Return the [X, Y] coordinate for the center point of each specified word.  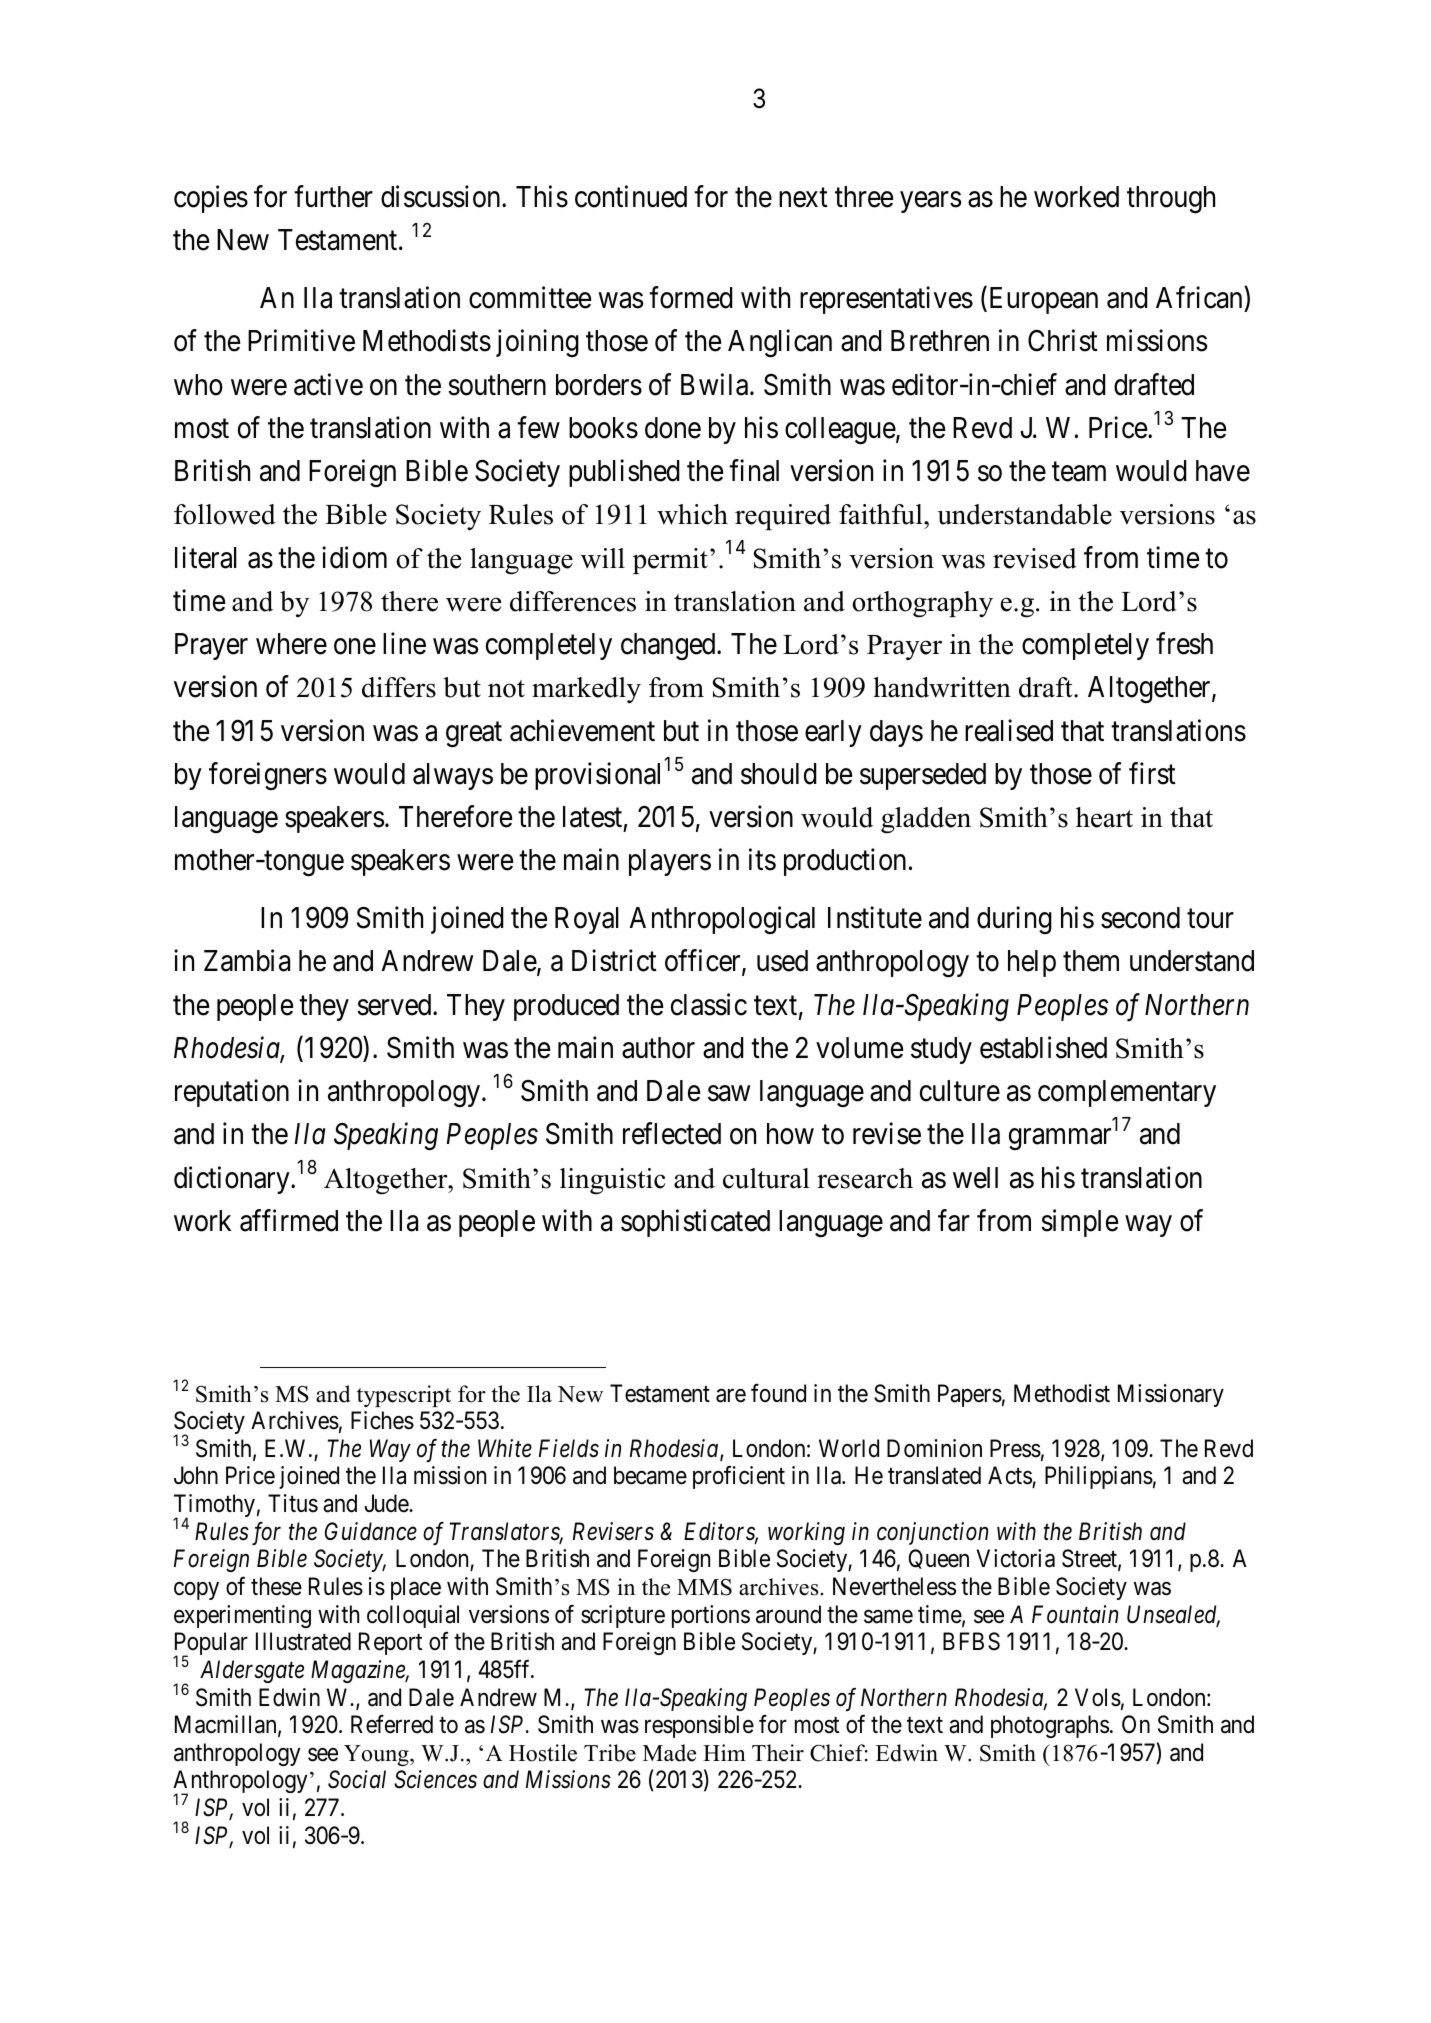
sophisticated [695, 1223]
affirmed [289, 1220]
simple [1079, 1223]
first [1152, 773]
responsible [699, 1726]
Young [377, 1755]
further [333, 196]
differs [399, 687]
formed [691, 297]
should [779, 774]
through [1171, 200]
